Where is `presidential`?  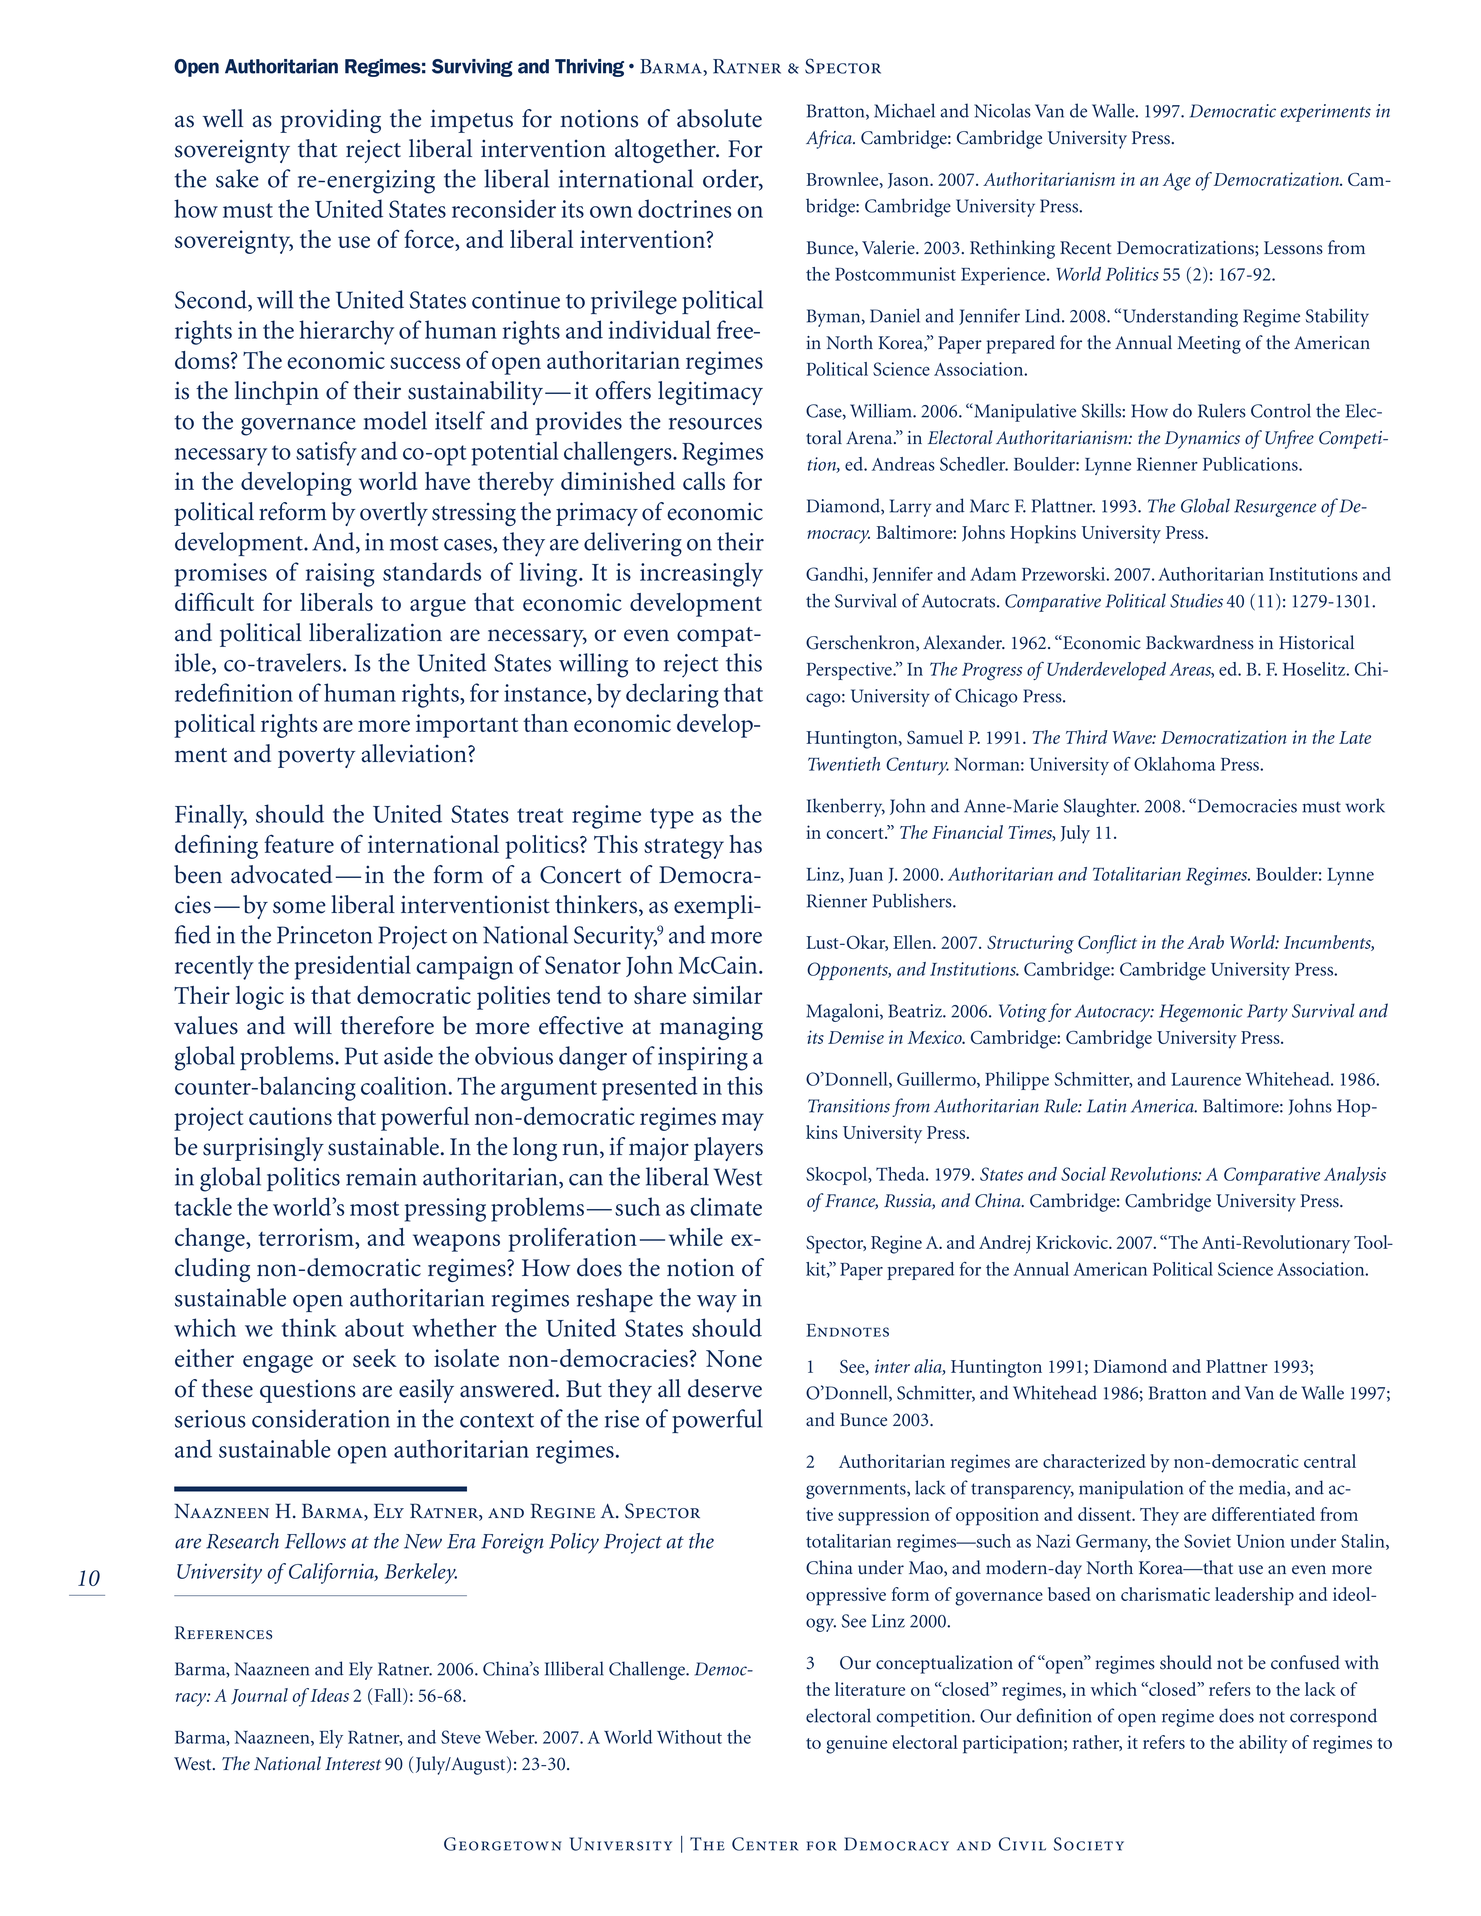 presidential is located at coordinates (353, 967).
